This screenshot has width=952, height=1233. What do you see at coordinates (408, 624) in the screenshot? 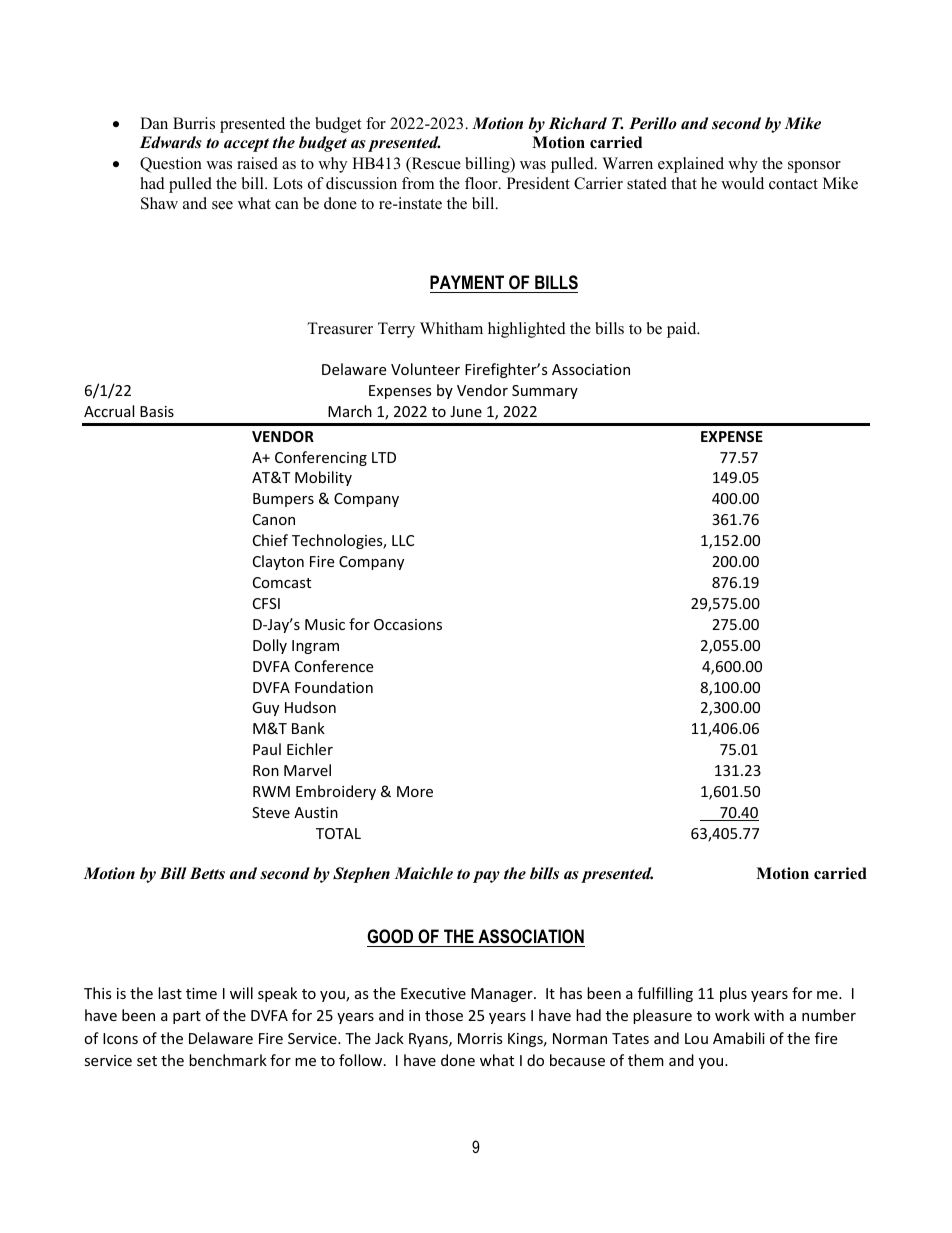
I see `Occasions` at bounding box center [408, 624].
